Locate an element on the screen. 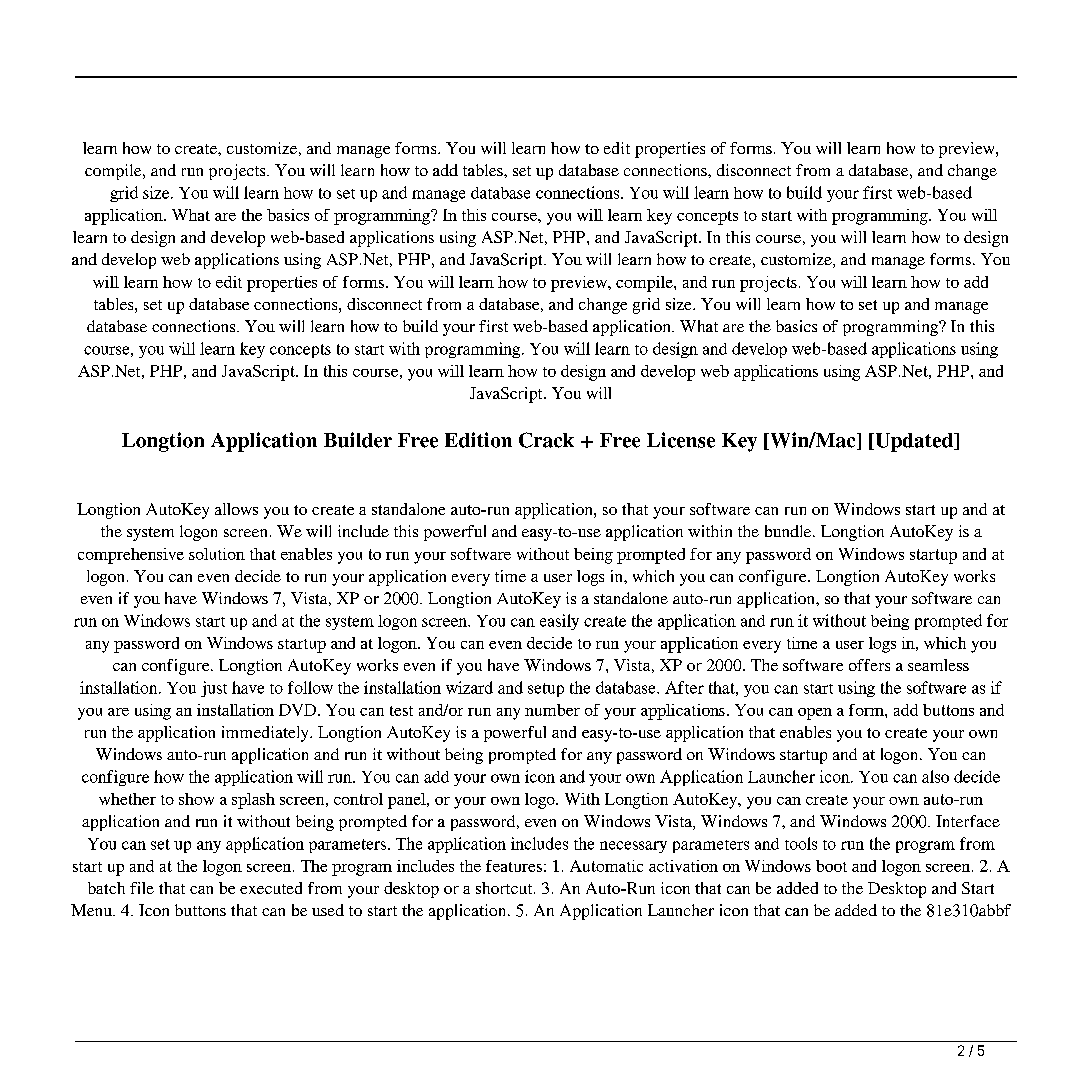 The image size is (1092, 1092). solution is located at coordinates (217, 554).
